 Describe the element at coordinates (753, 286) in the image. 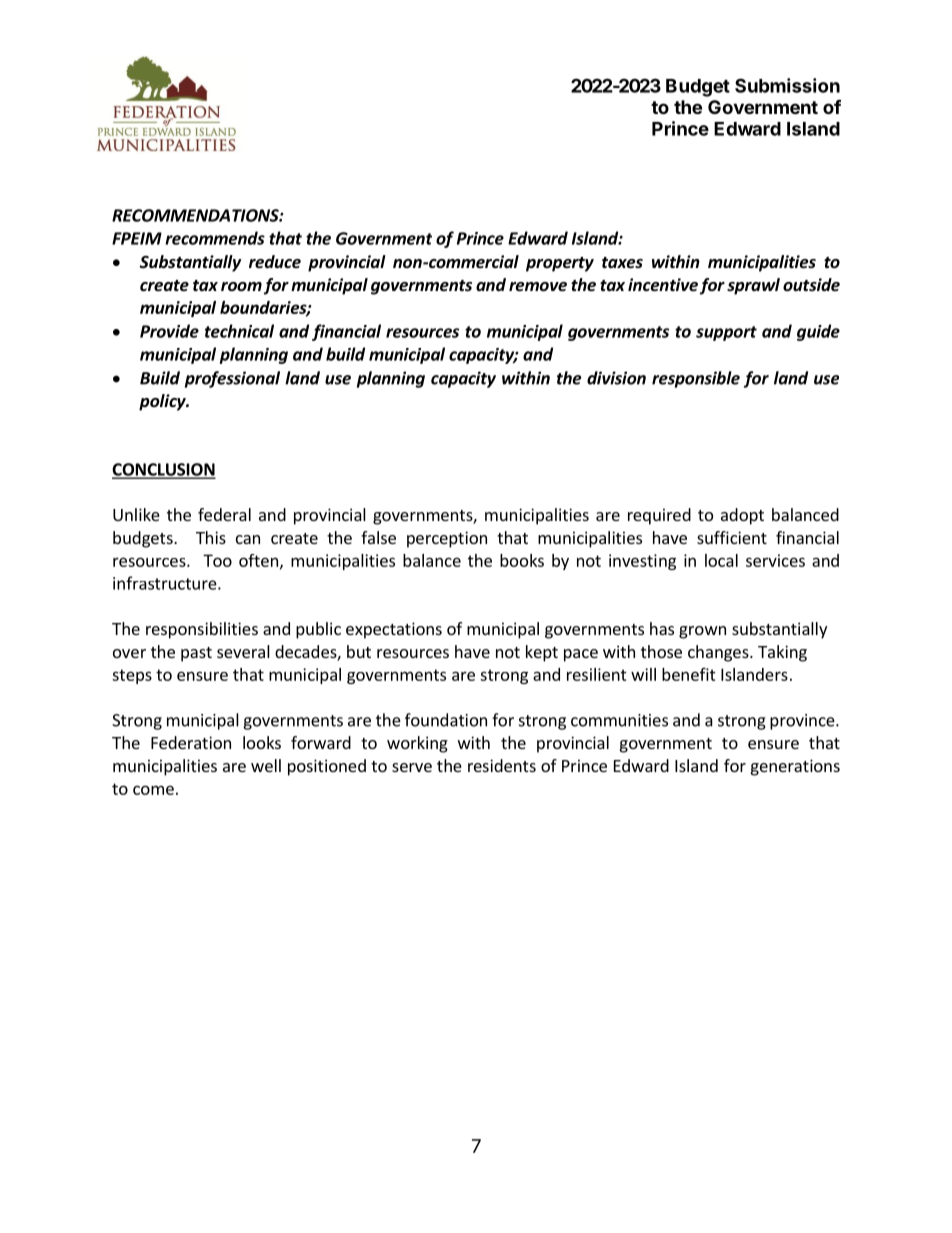

I see `sprawl` at that location.
